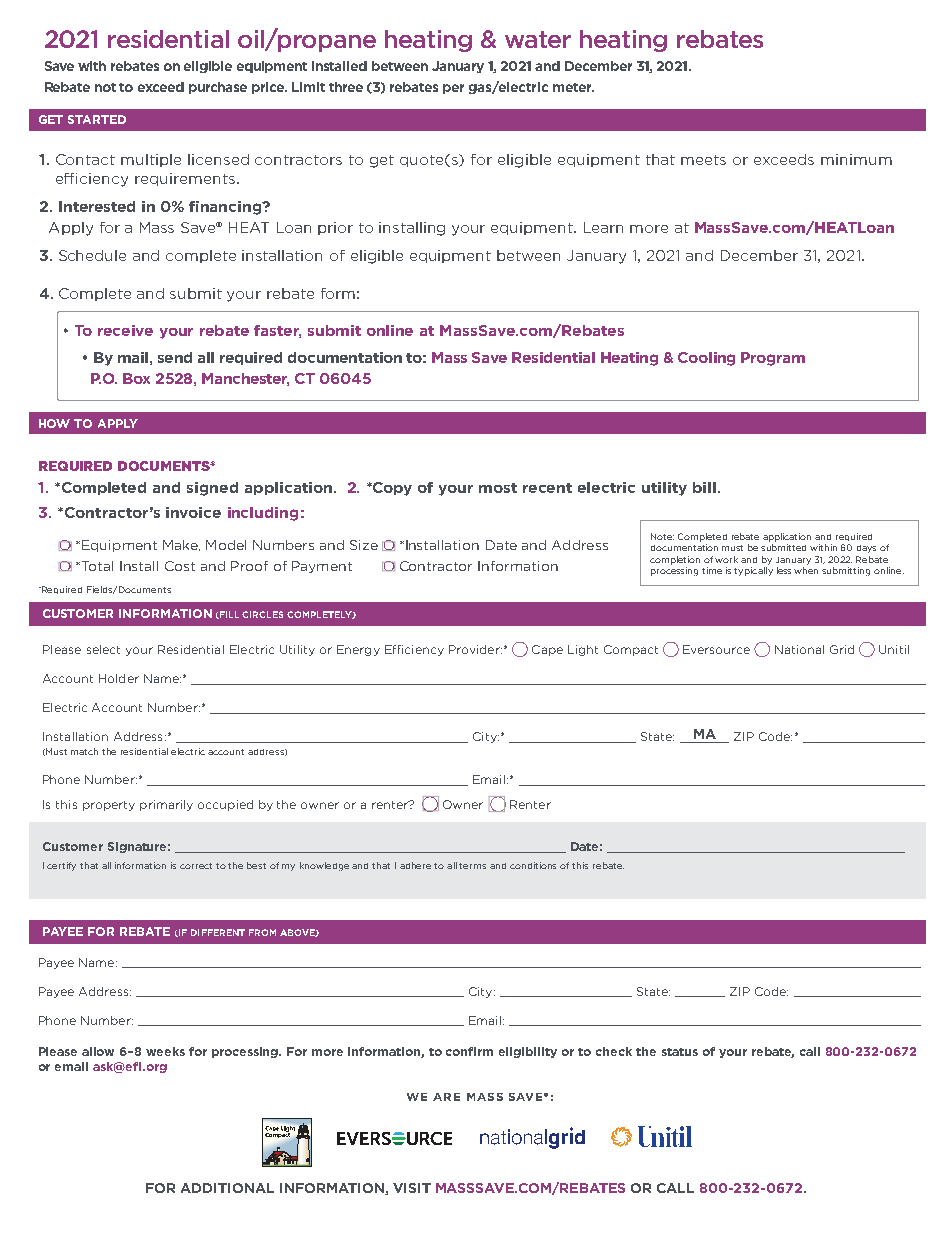 The width and height of the screenshot is (952, 1233). I want to click on VISIT, so click(412, 1188).
